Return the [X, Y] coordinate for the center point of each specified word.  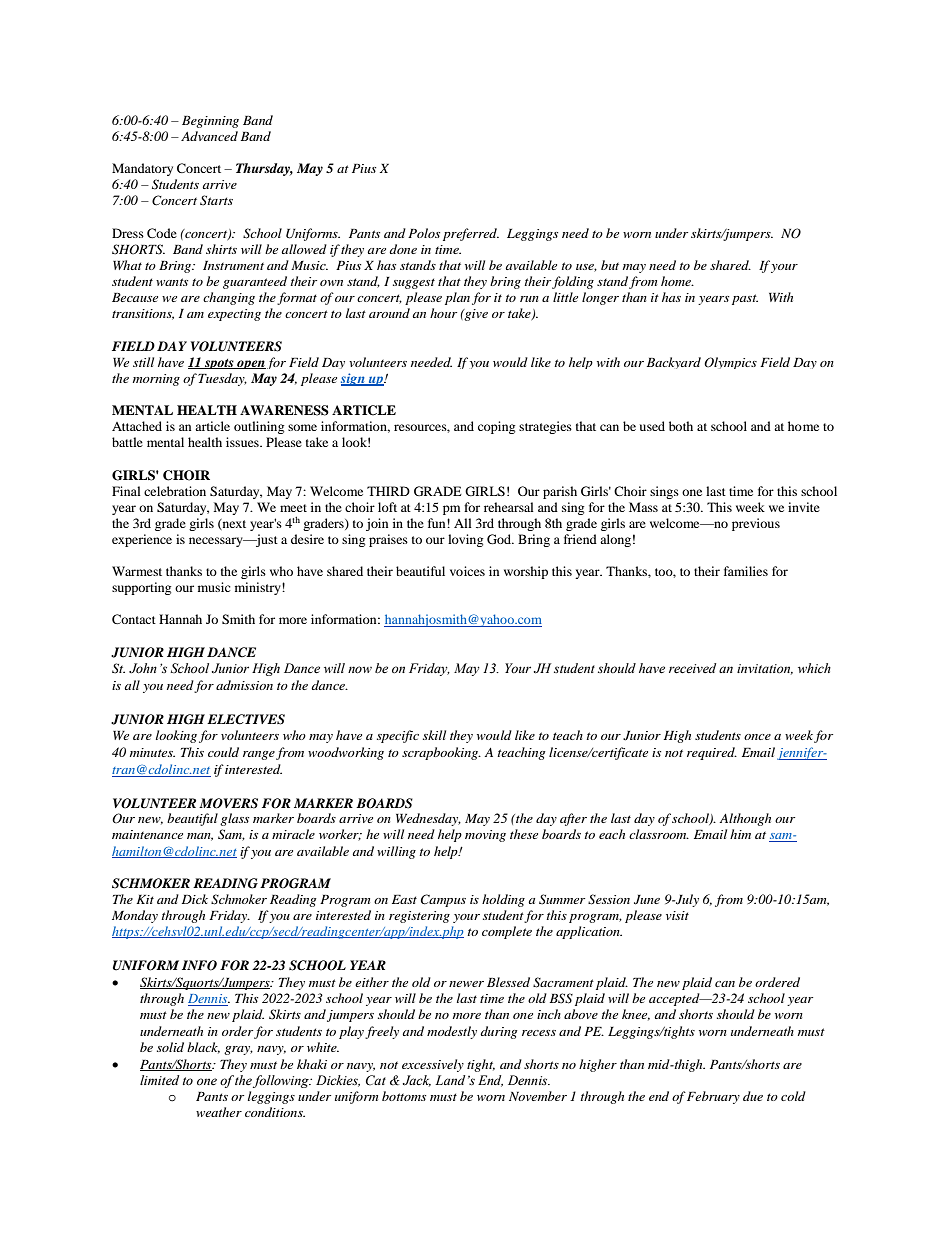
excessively [433, 1065]
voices [467, 571]
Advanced [209, 136]
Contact [134, 619]
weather [219, 1112]
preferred [471, 234]
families [746, 571]
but [610, 265]
